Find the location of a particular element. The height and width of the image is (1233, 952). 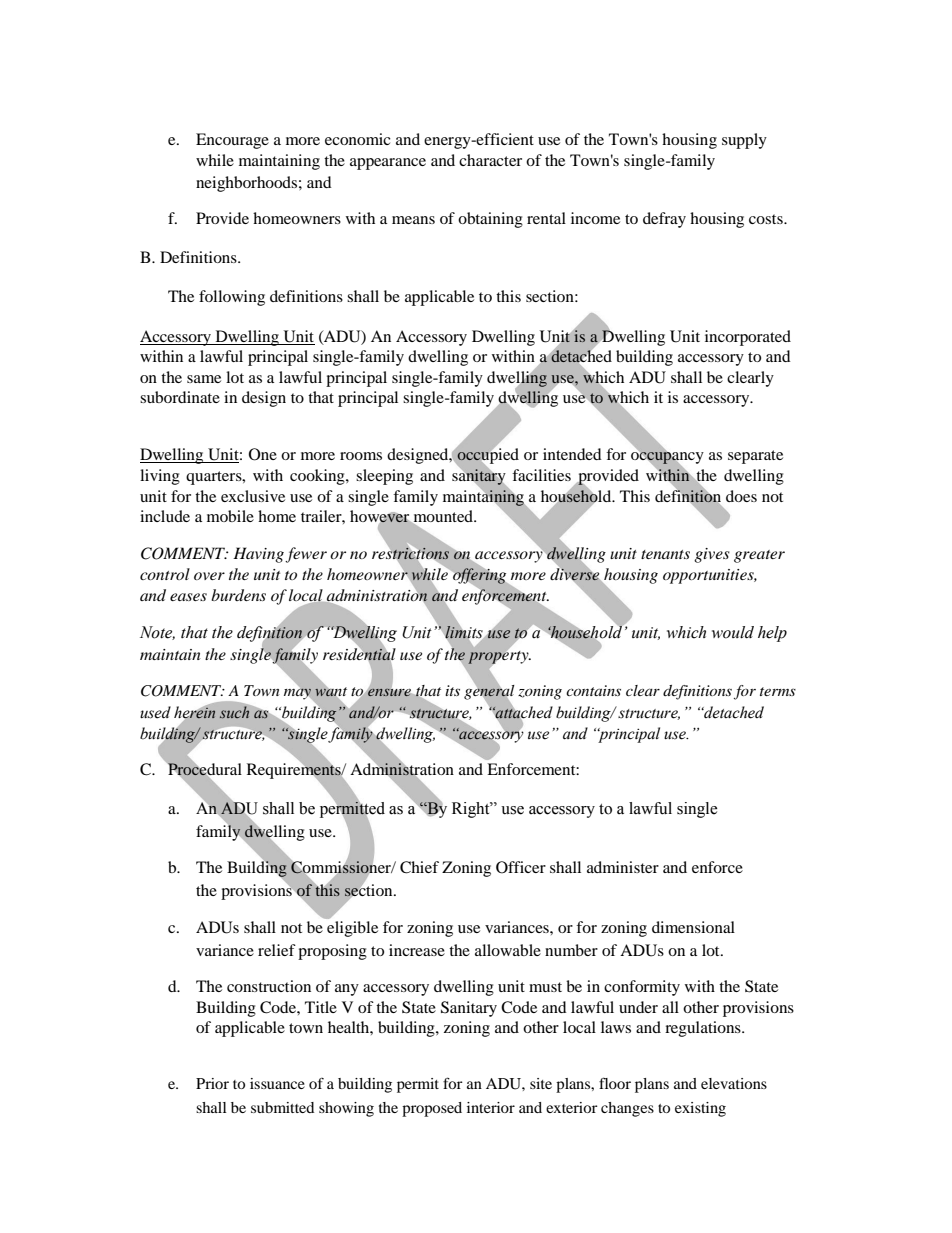

burdens is located at coordinates (238, 595).
